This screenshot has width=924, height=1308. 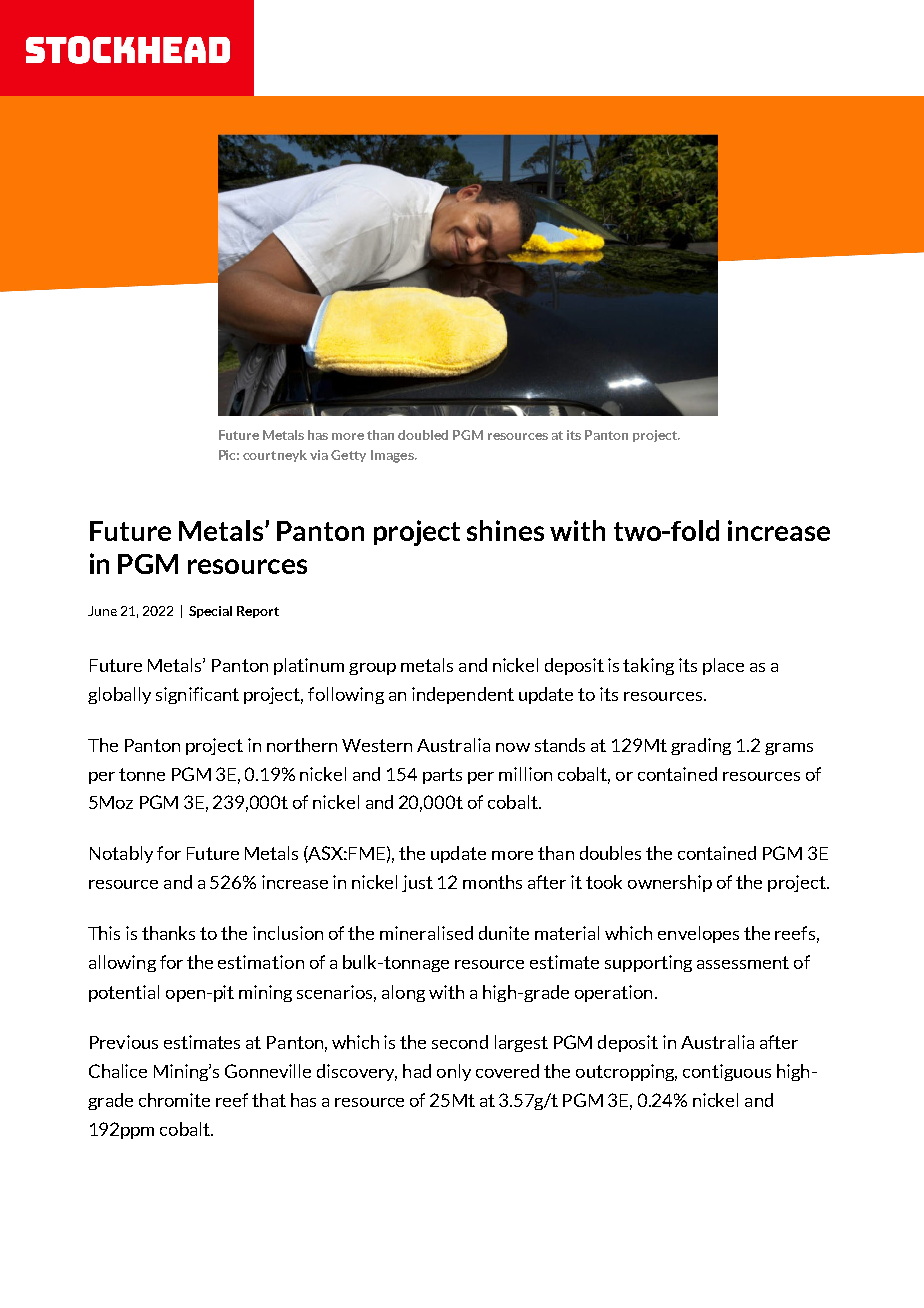 I want to click on independent, so click(x=463, y=695).
